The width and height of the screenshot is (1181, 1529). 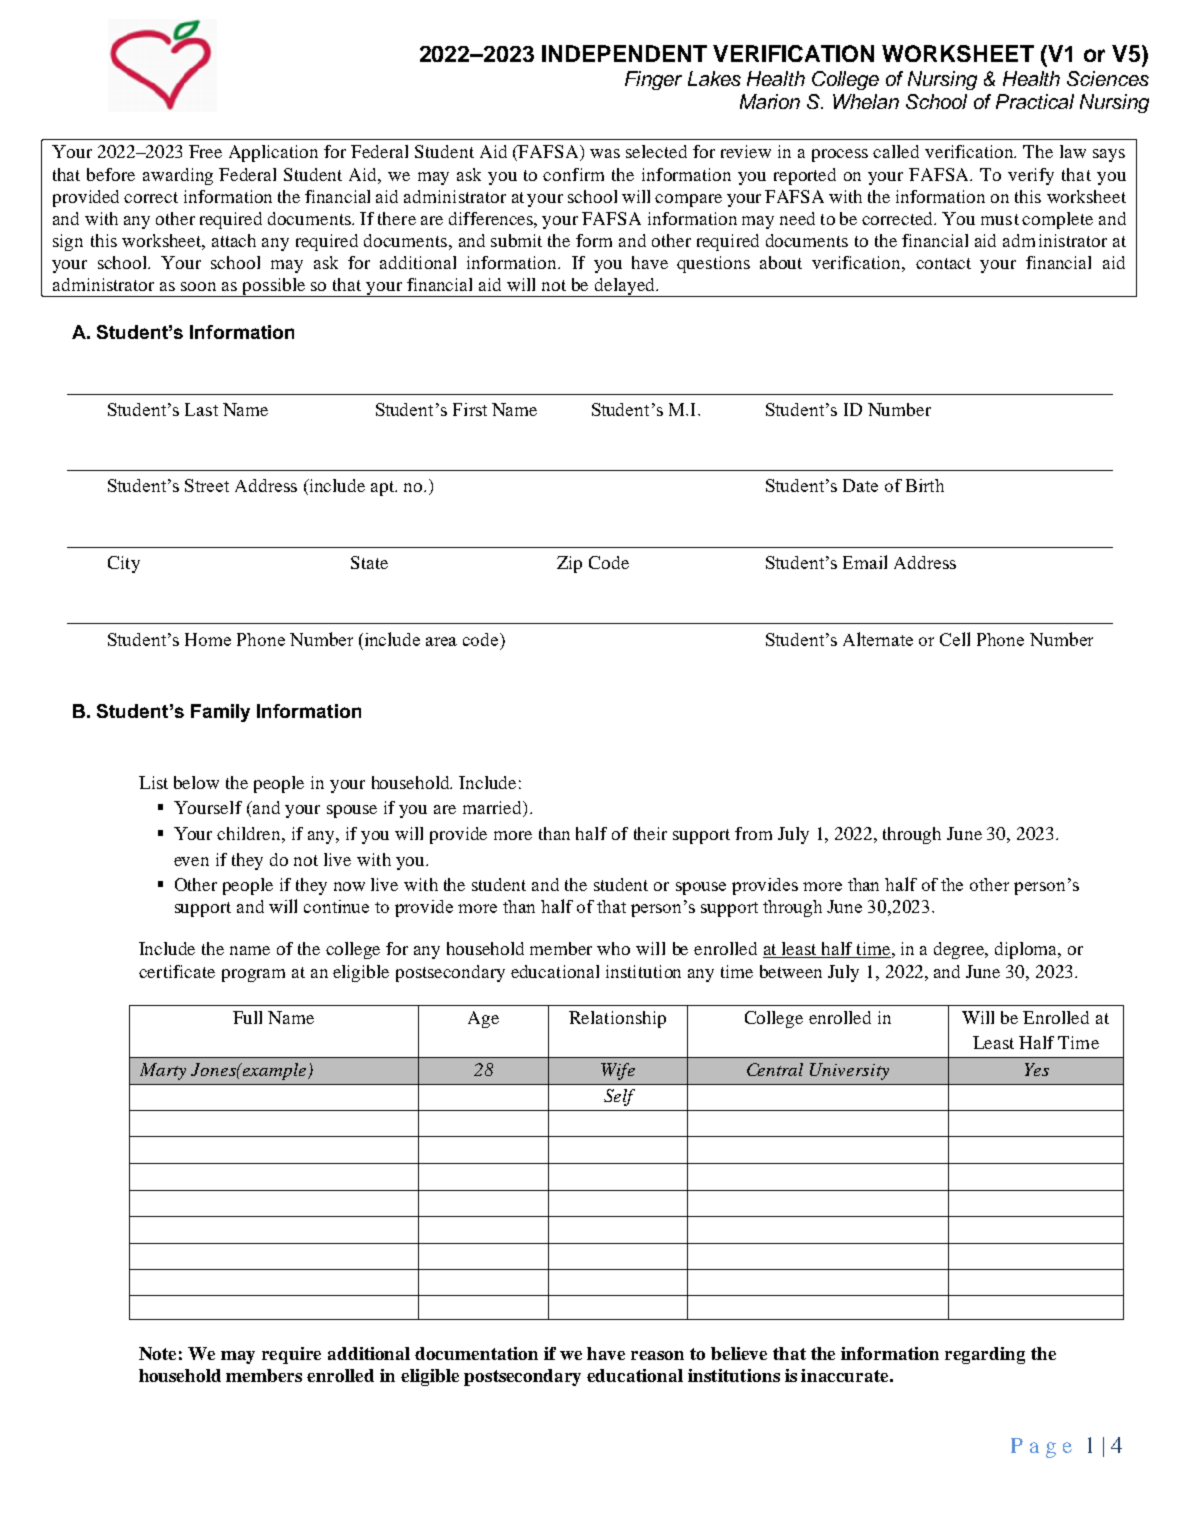 What do you see at coordinates (1035, 101) in the screenshot?
I see `Practical` at bounding box center [1035, 101].
